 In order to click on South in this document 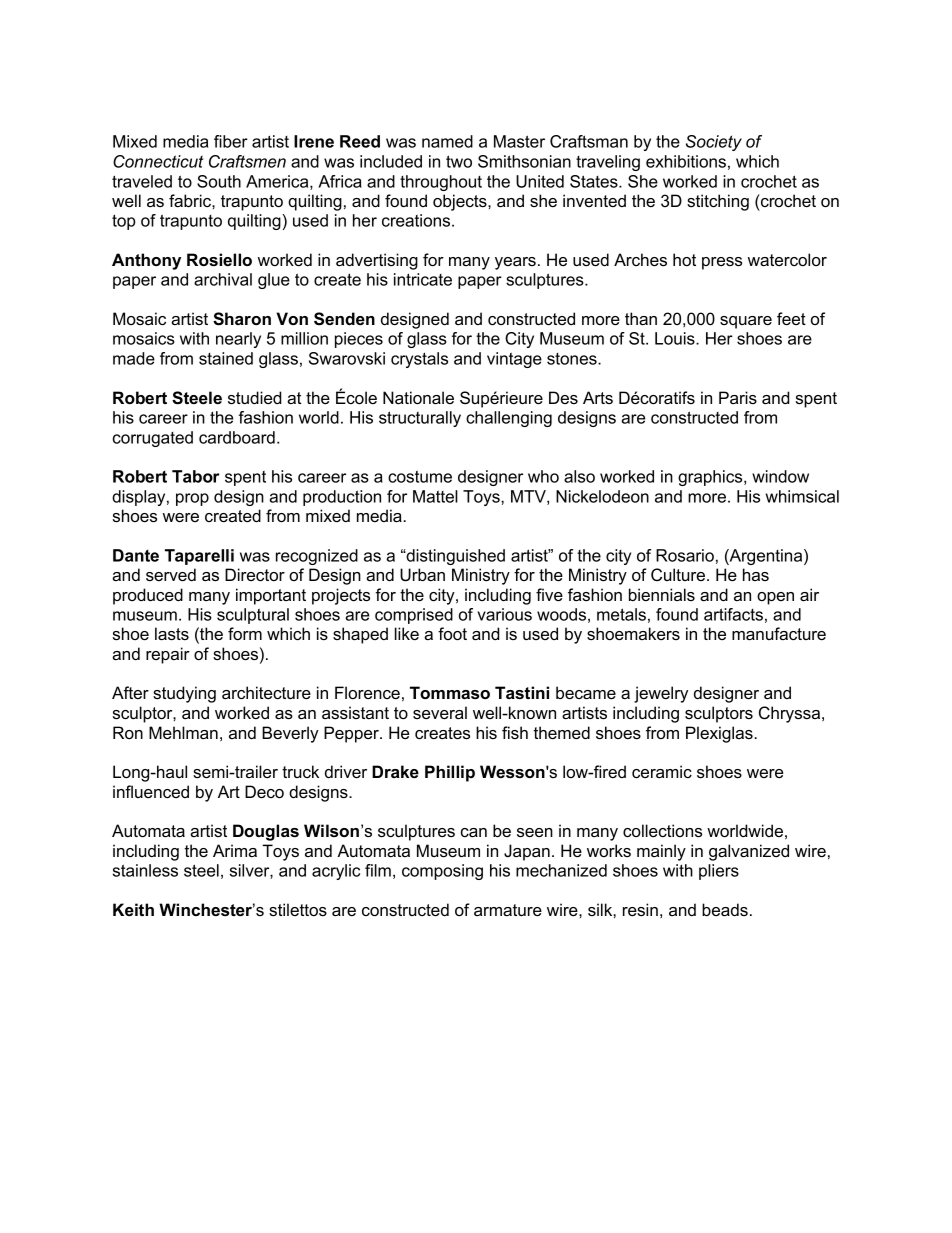, I will do `click(219, 181)`.
